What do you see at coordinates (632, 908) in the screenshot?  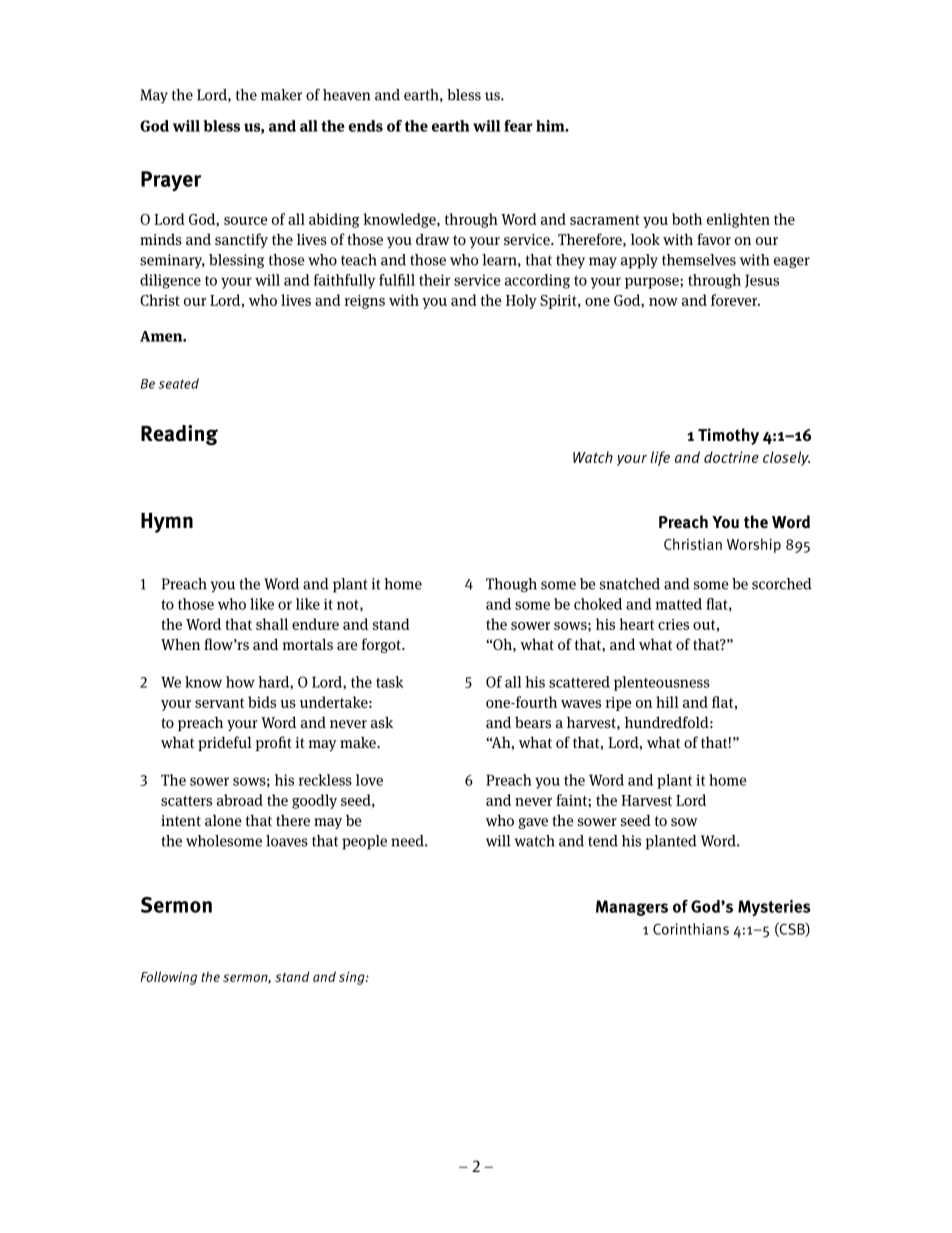 I see `Managers` at bounding box center [632, 908].
